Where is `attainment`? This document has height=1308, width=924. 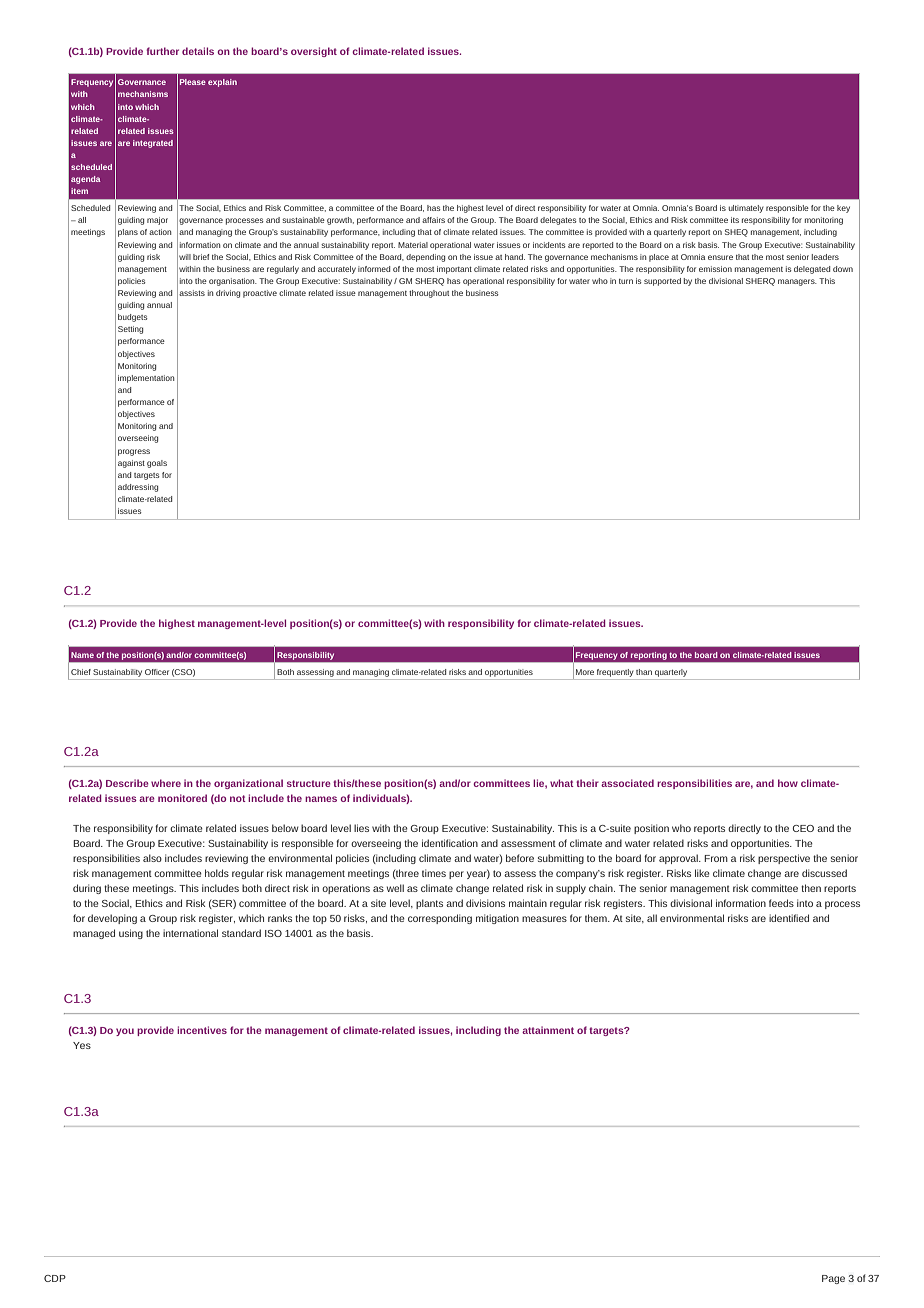
attainment is located at coordinates (548, 1030).
